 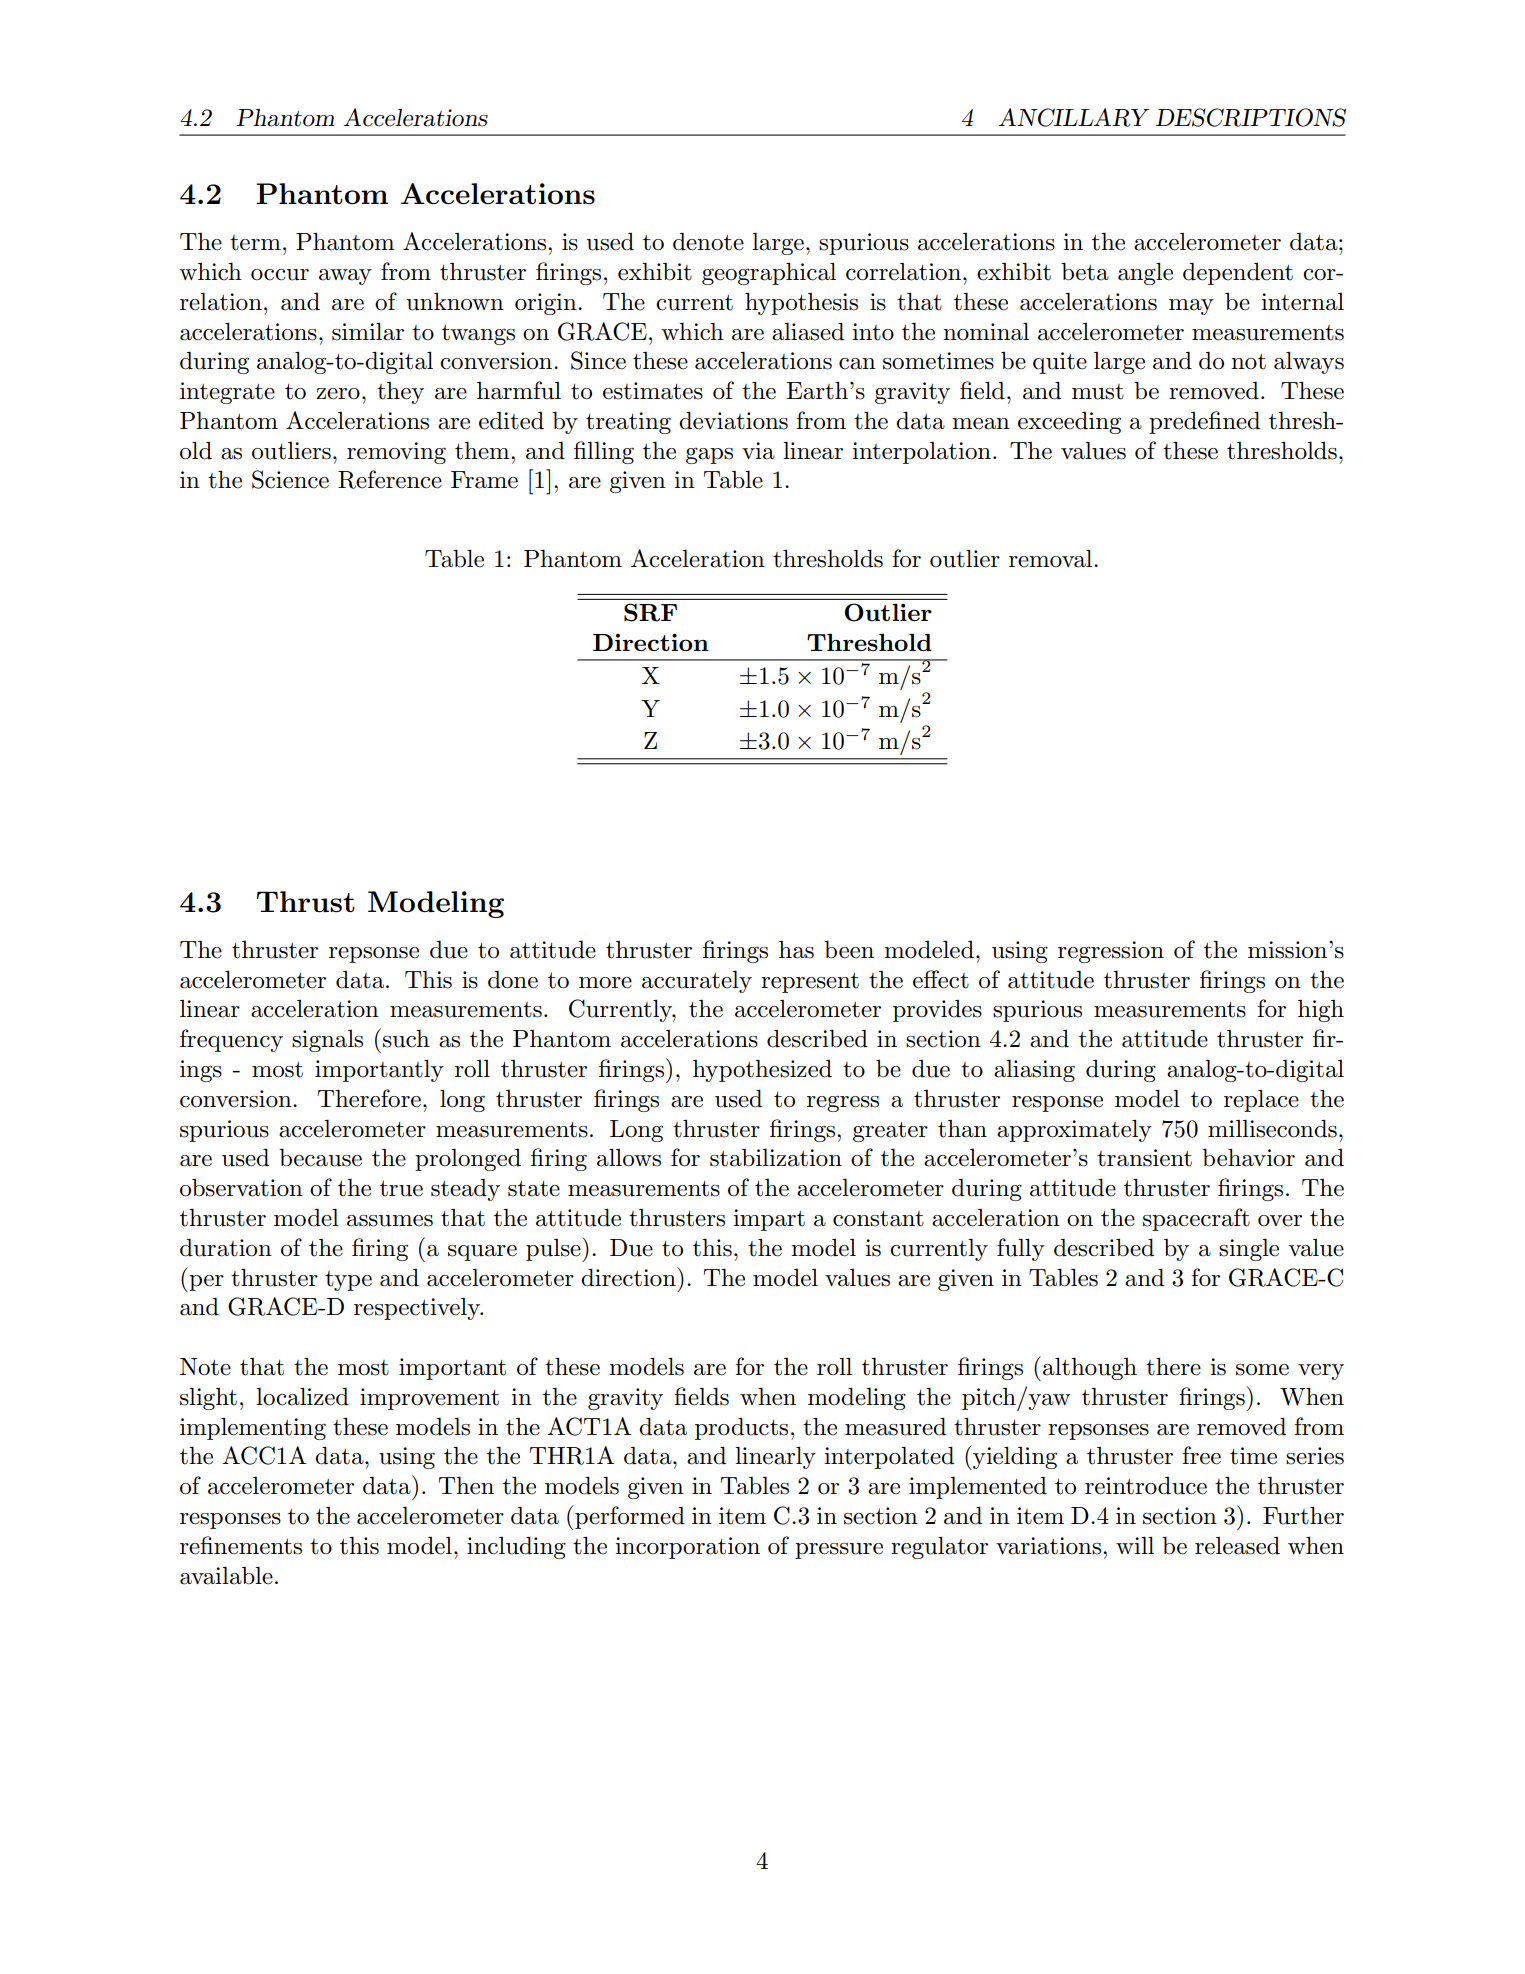 What do you see at coordinates (241, 1545) in the screenshot?
I see `refinements` at bounding box center [241, 1545].
